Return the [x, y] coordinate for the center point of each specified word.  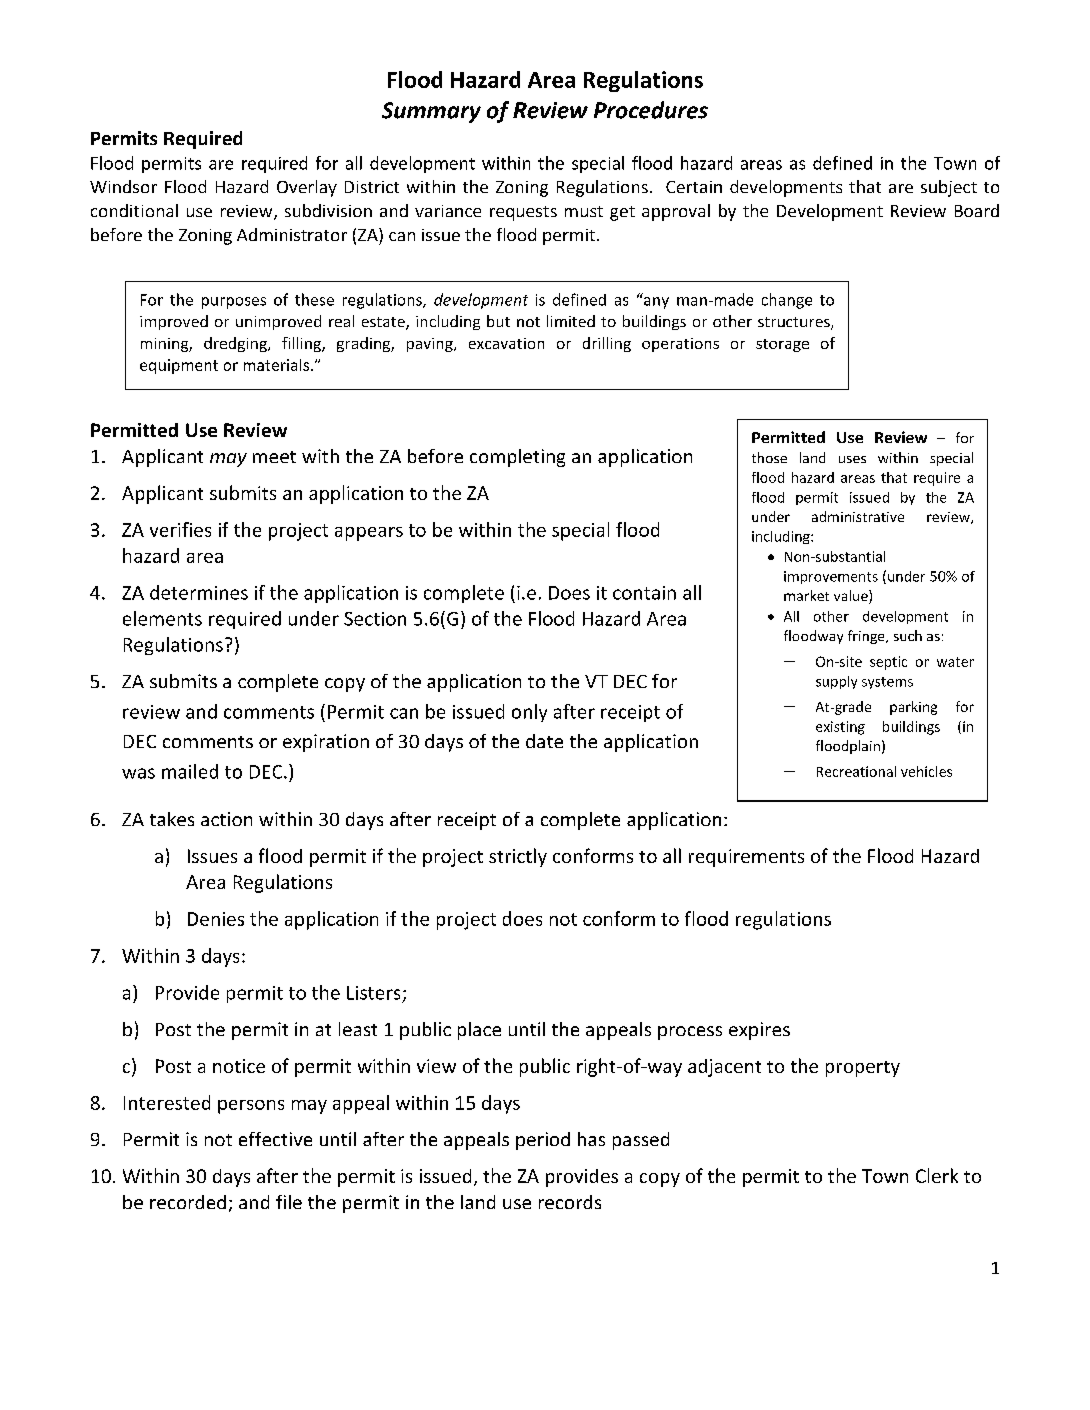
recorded [188, 1202]
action [226, 819]
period [543, 1141]
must [584, 211]
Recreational [856, 771]
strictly [518, 857]
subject [949, 188]
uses [852, 459]
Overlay [307, 188]
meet [274, 457]
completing [517, 458]
